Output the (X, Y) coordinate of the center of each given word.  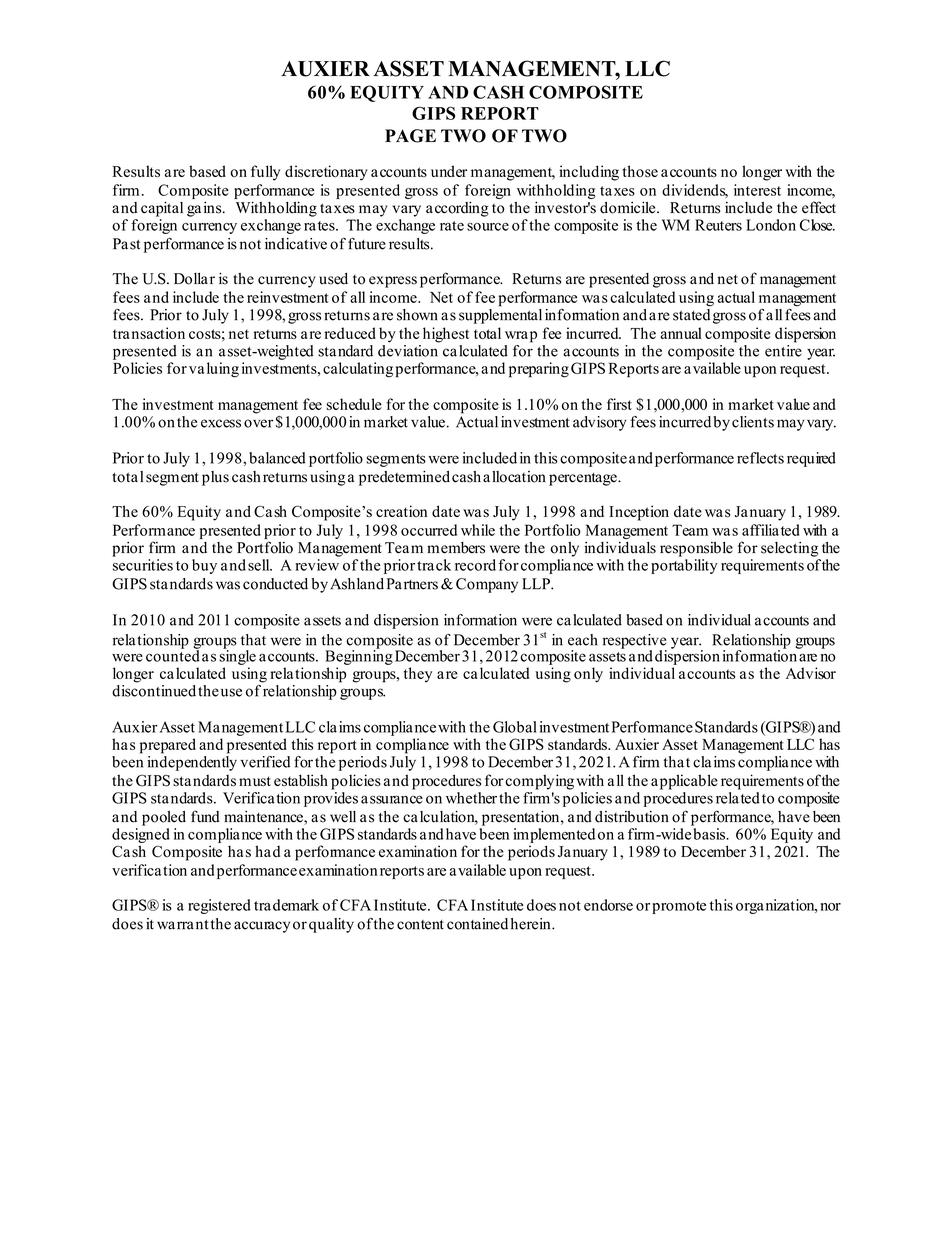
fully (265, 173)
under (449, 171)
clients (753, 422)
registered (219, 906)
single (237, 656)
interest (757, 190)
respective (635, 642)
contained (477, 924)
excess (221, 423)
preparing (539, 370)
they (418, 675)
